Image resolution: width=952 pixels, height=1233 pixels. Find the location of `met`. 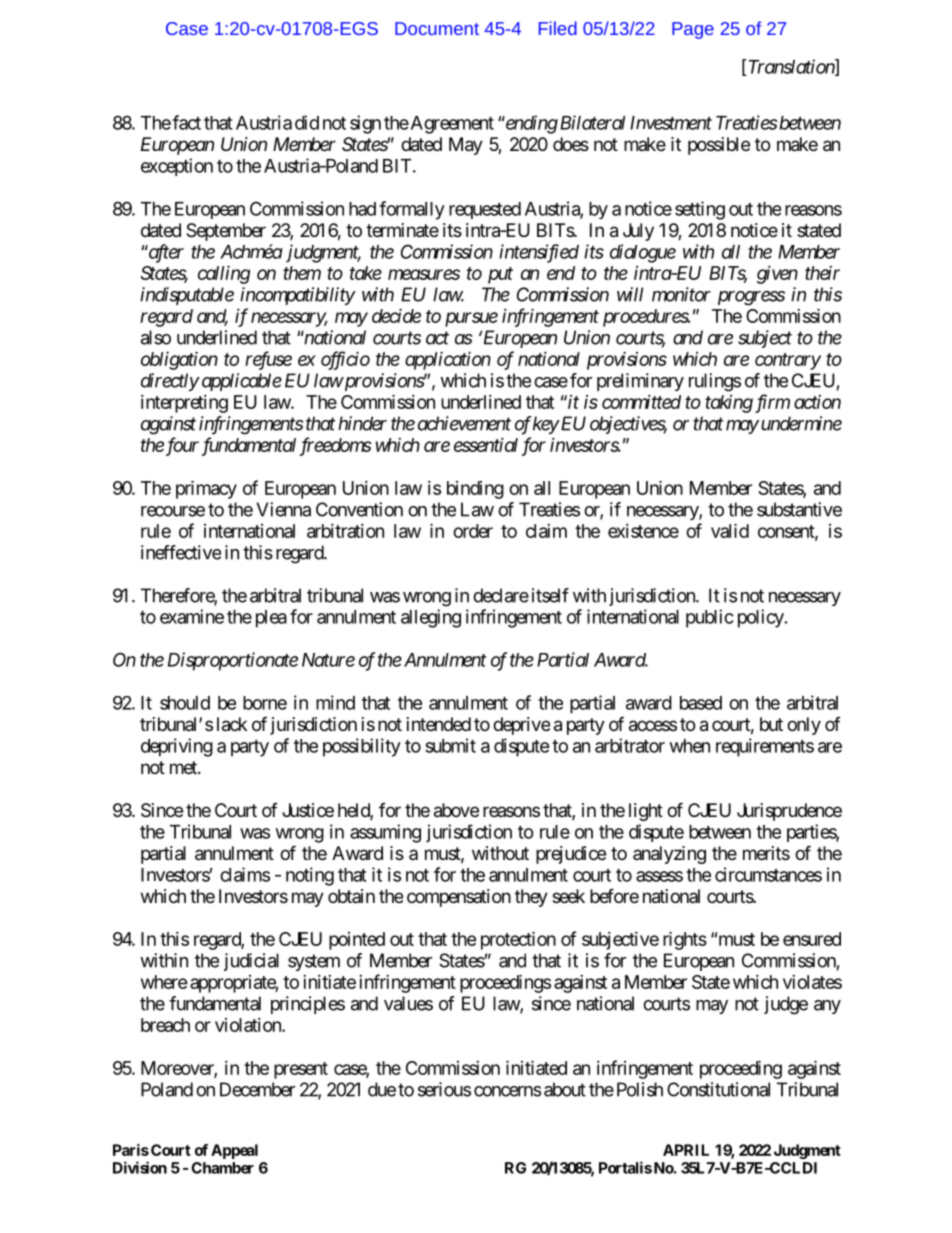

met is located at coordinates (184, 767).
